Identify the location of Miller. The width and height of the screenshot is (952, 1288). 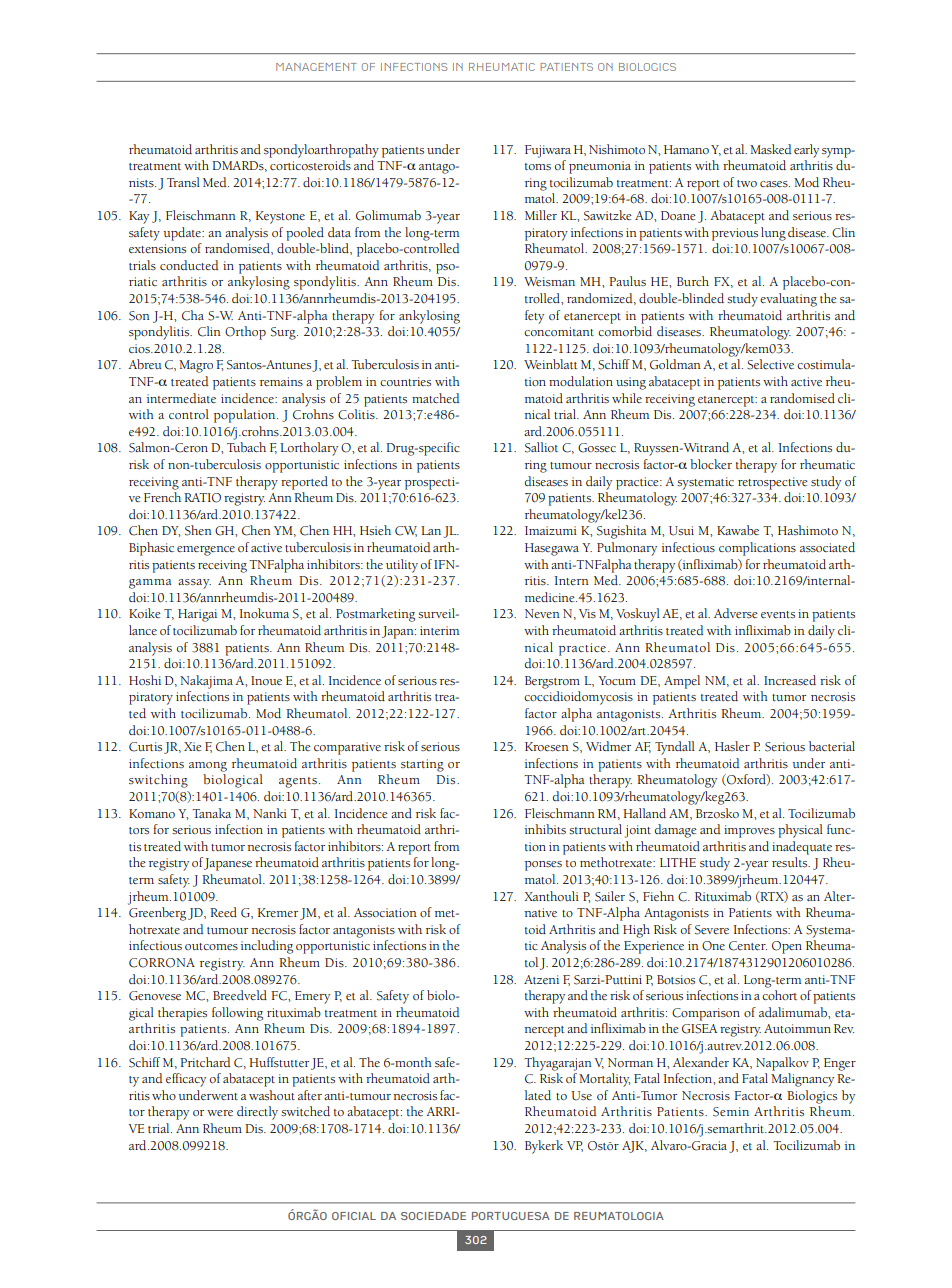
(541, 215).
